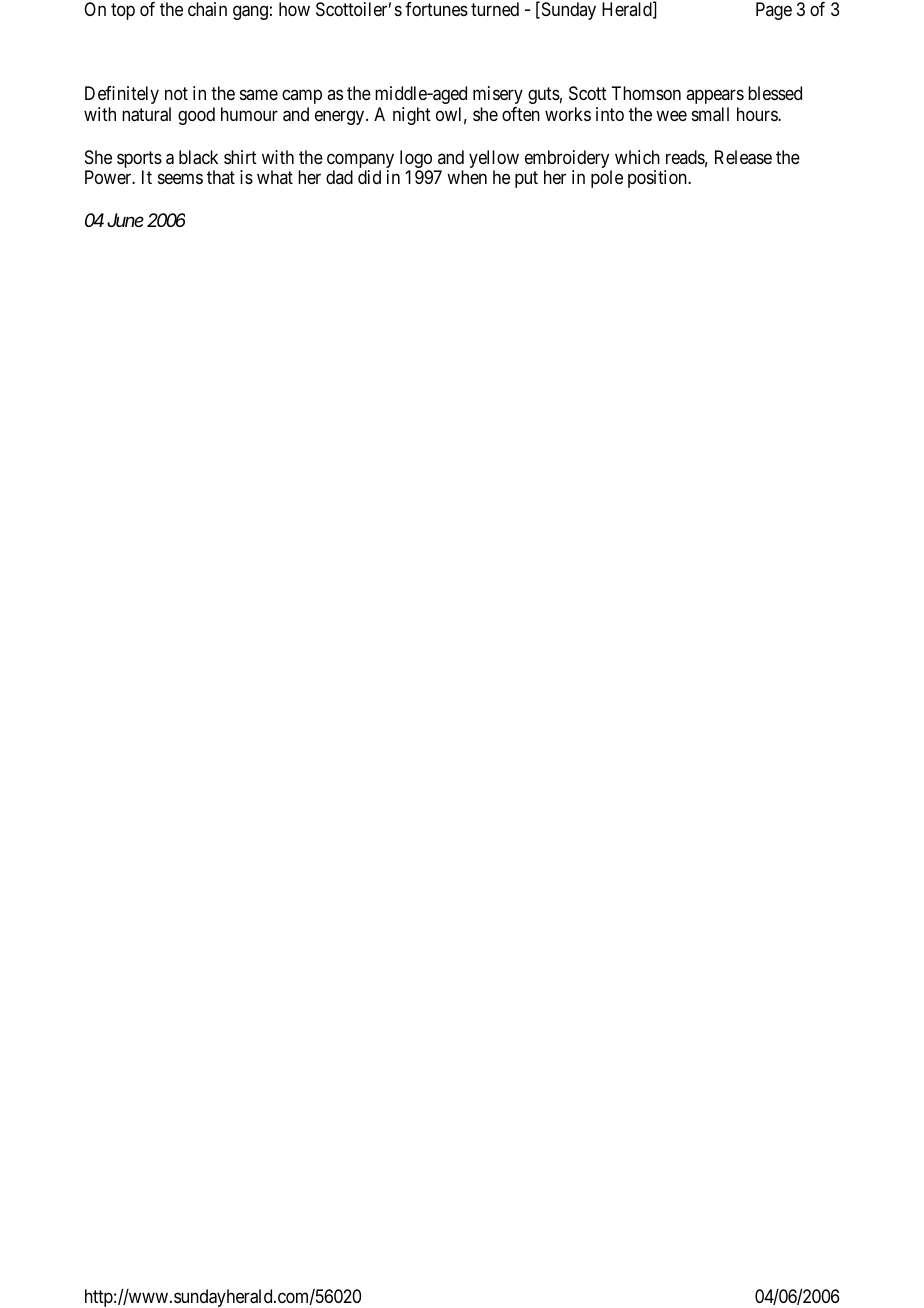 The image size is (924, 1308). What do you see at coordinates (198, 157) in the screenshot?
I see `black` at bounding box center [198, 157].
